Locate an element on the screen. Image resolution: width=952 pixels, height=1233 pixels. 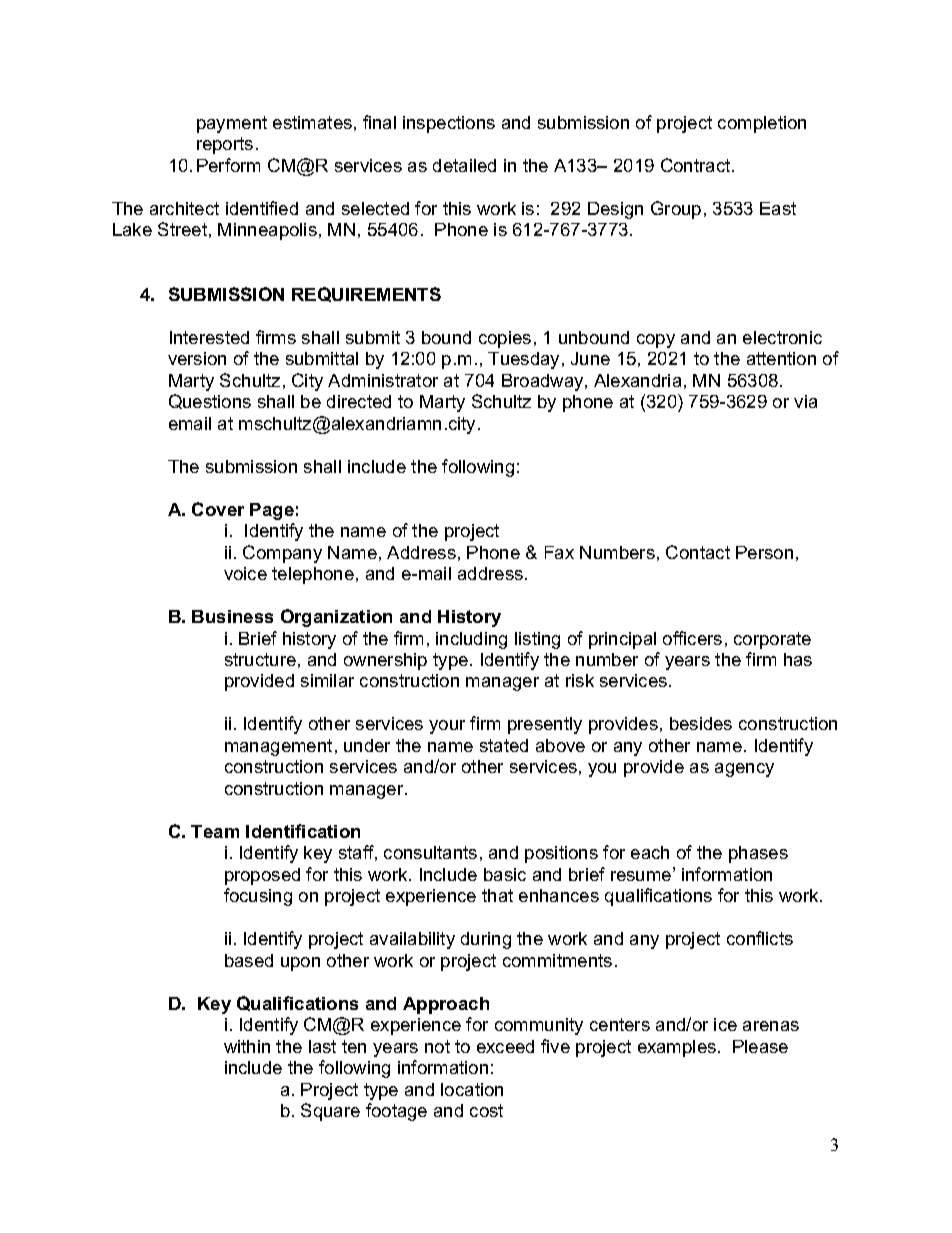
detailed is located at coordinates (464, 165).
